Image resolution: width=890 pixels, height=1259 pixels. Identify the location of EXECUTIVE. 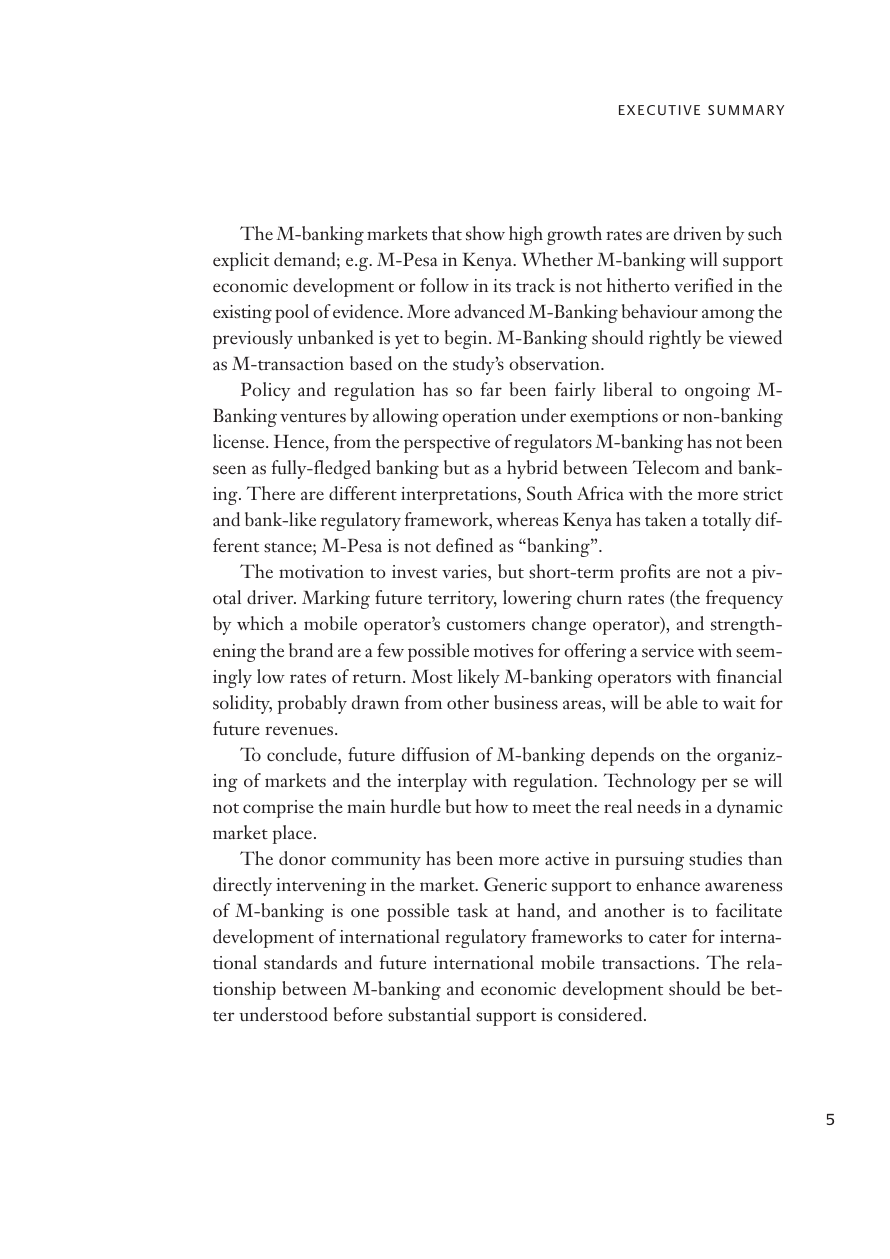
(659, 110).
